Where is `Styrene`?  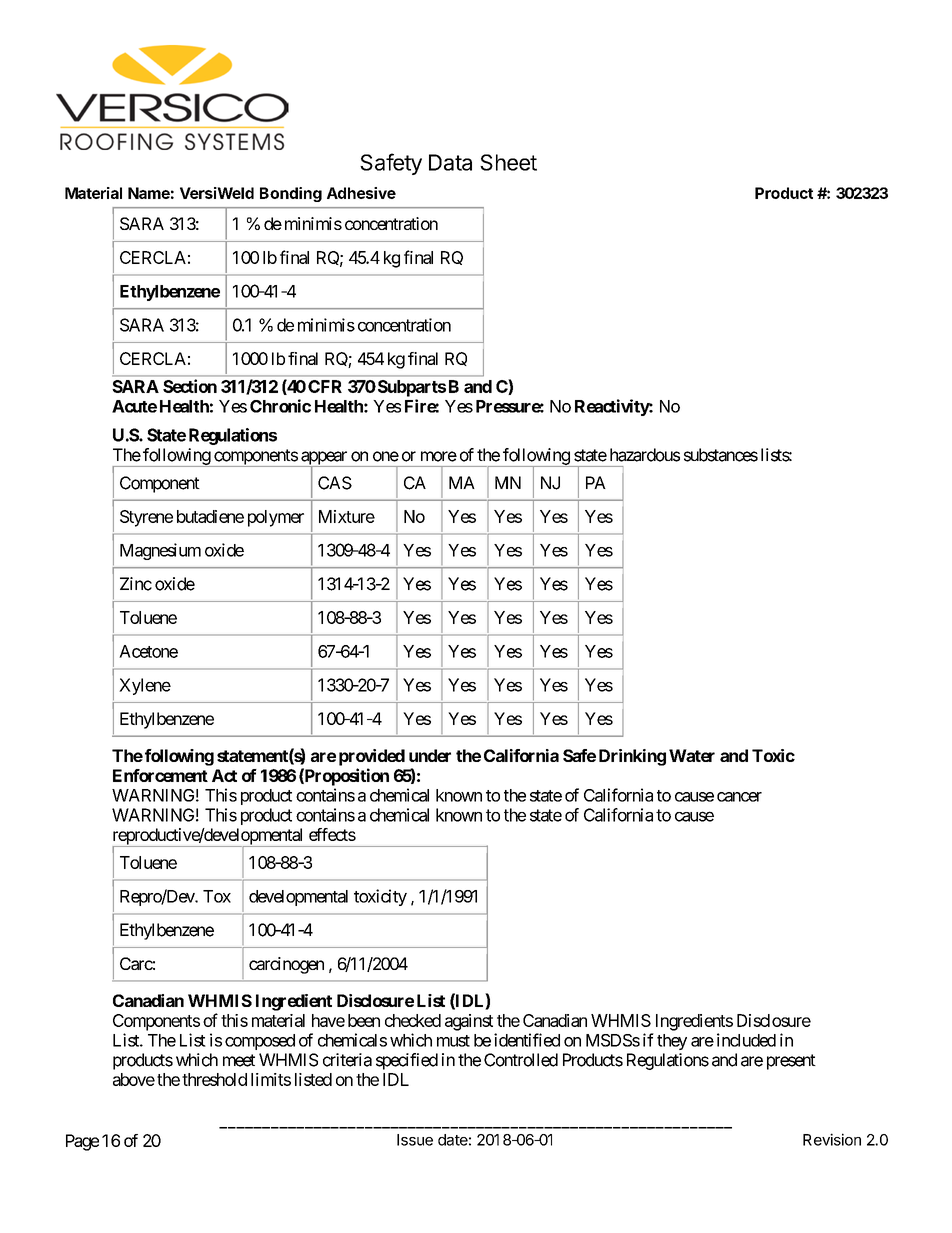
Styrene is located at coordinates (146, 518).
